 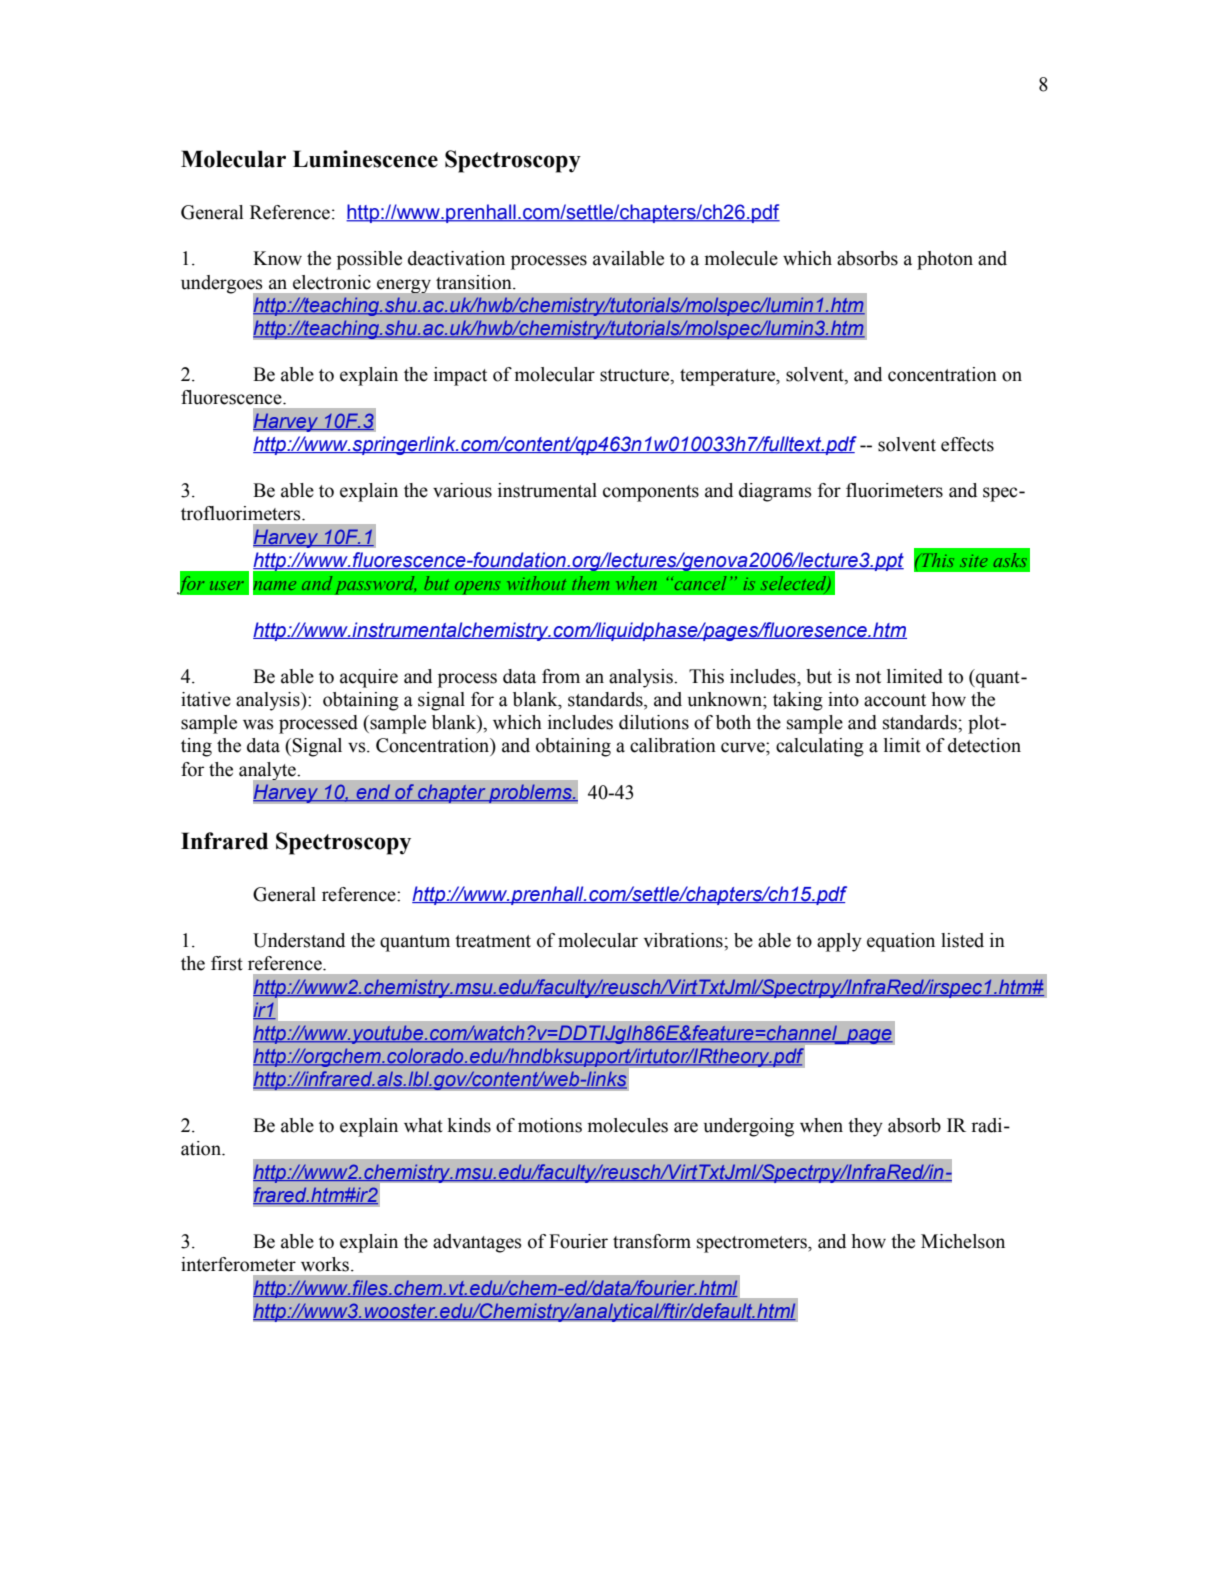 What do you see at coordinates (325, 1264) in the screenshot?
I see `works` at bounding box center [325, 1264].
